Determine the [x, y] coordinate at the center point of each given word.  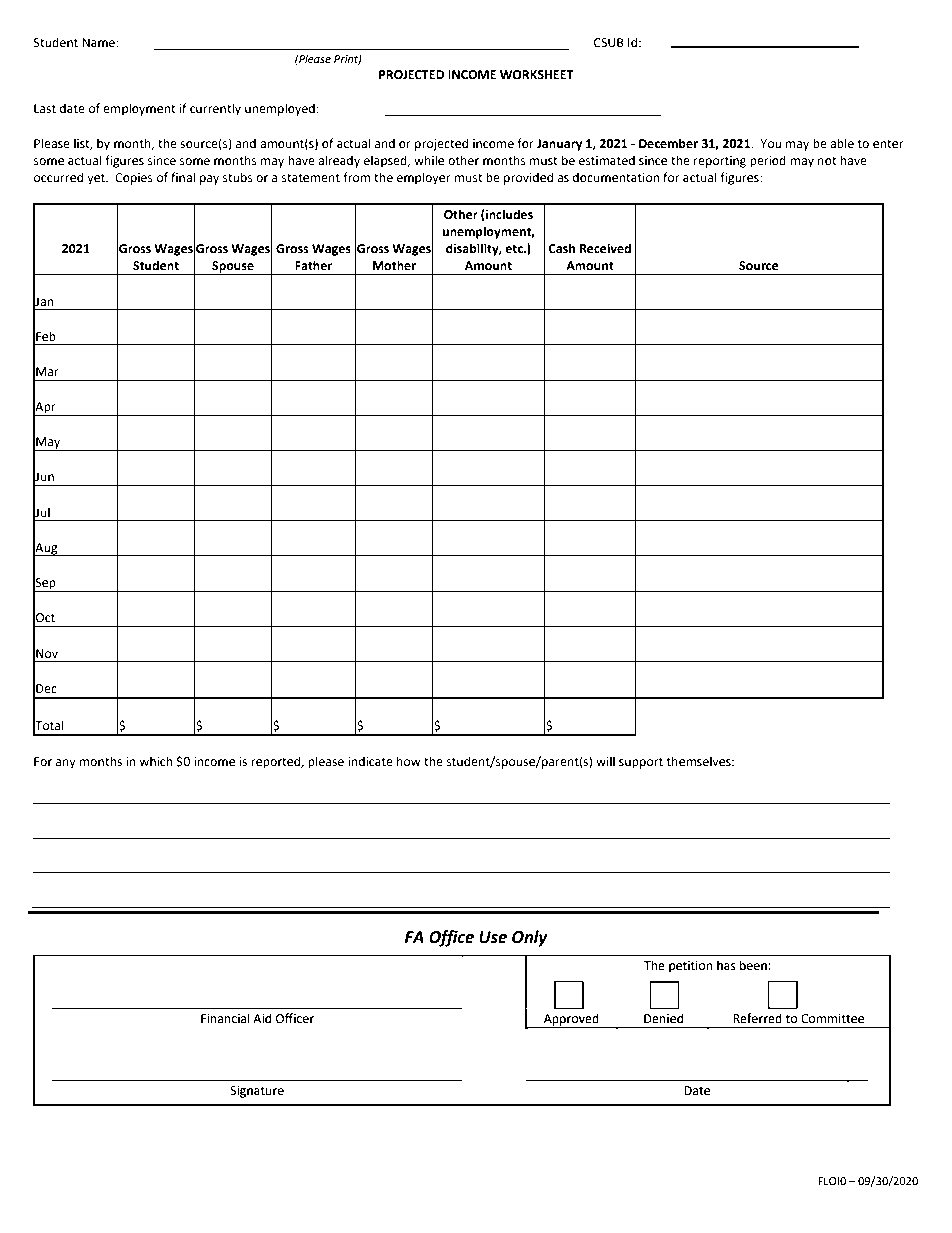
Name [99, 43]
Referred [757, 1018]
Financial [225, 1018]
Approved [571, 1020]
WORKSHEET [536, 75]
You [770, 143]
